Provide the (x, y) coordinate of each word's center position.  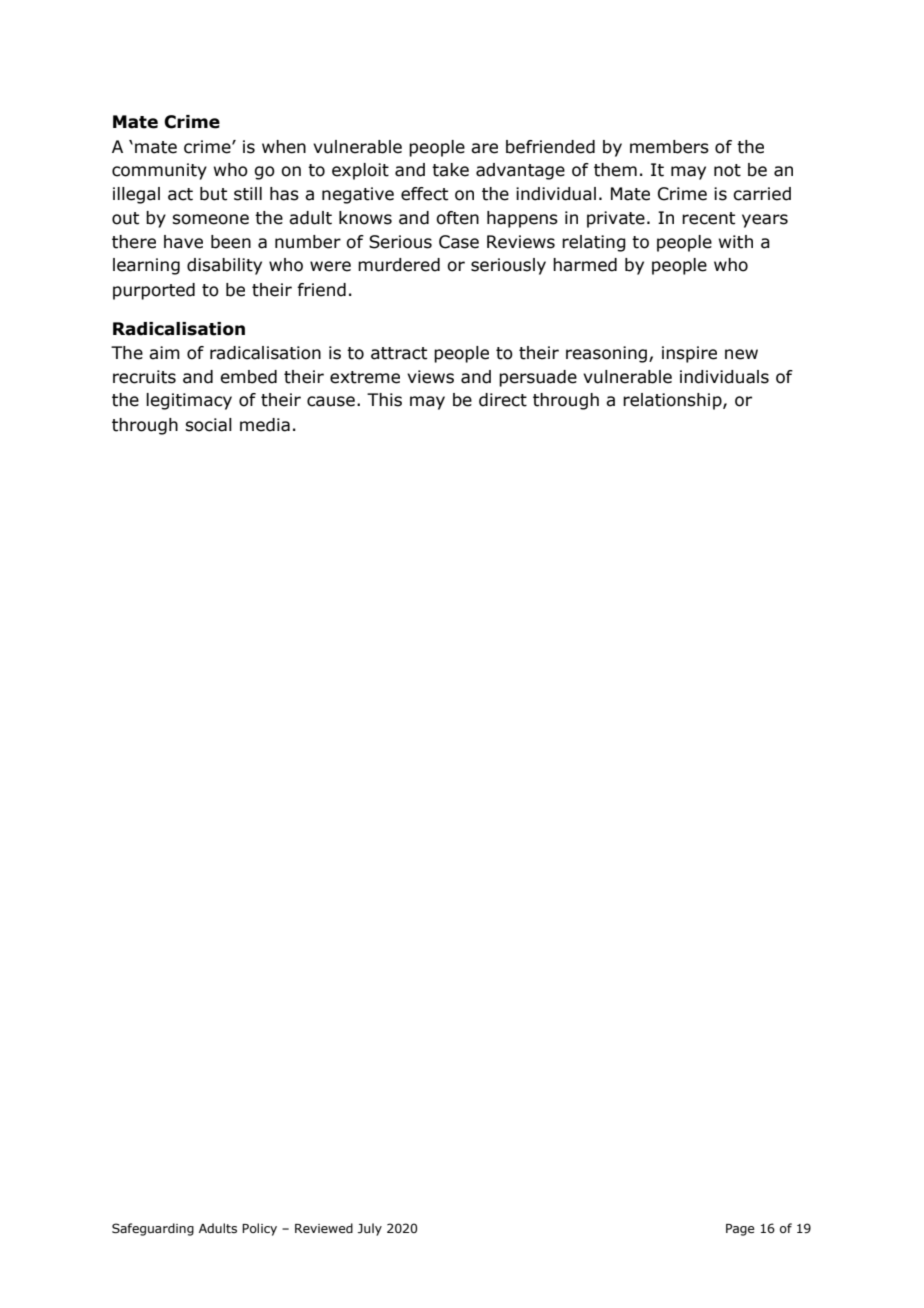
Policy (259, 1229)
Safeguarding (153, 1229)
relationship (673, 401)
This (384, 400)
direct (503, 400)
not (727, 170)
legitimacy (189, 401)
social (208, 425)
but (213, 194)
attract (399, 353)
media (265, 425)
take (450, 170)
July (370, 1229)
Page (740, 1230)
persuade (538, 378)
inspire (689, 354)
